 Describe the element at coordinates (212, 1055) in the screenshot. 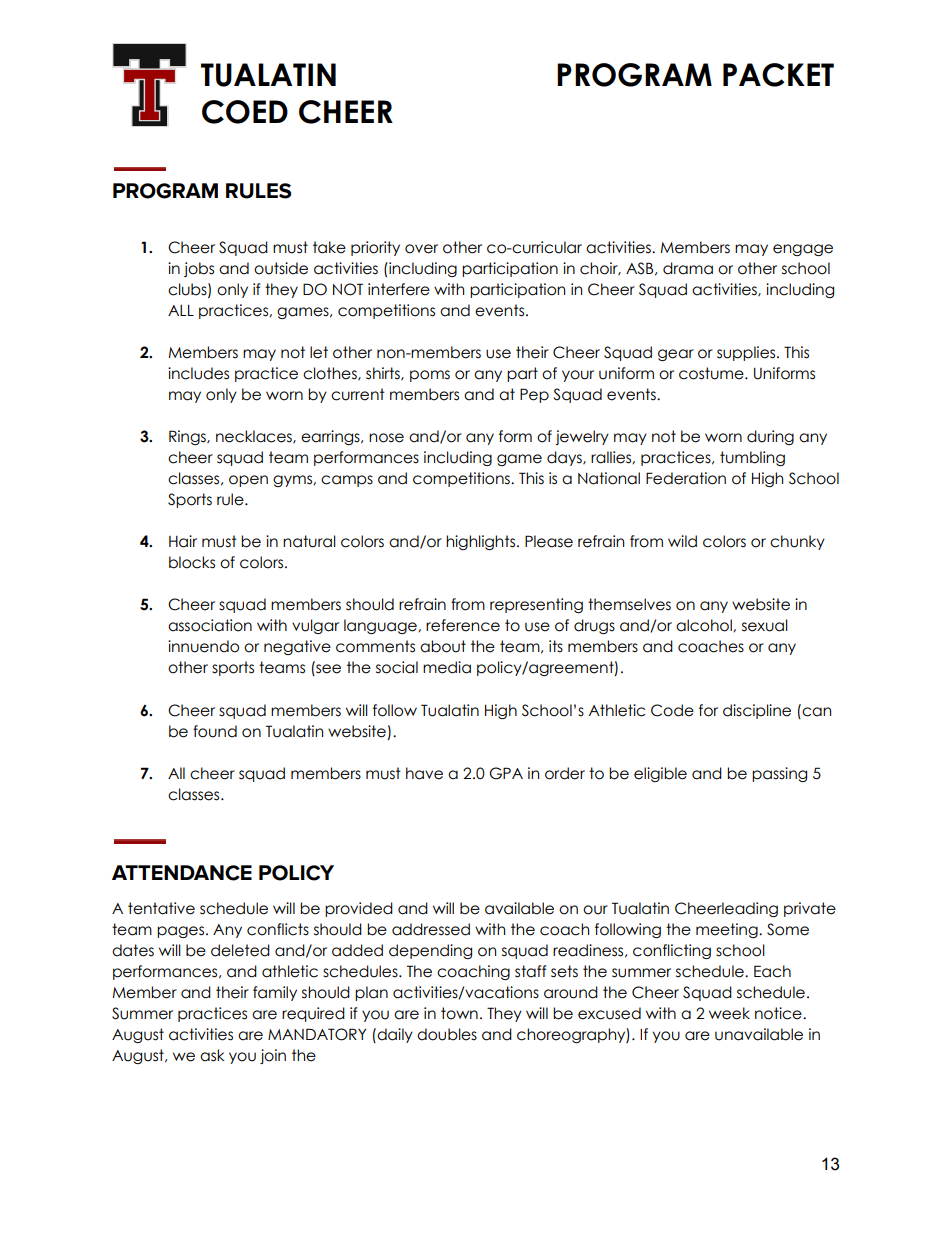

I see `ask` at that location.
